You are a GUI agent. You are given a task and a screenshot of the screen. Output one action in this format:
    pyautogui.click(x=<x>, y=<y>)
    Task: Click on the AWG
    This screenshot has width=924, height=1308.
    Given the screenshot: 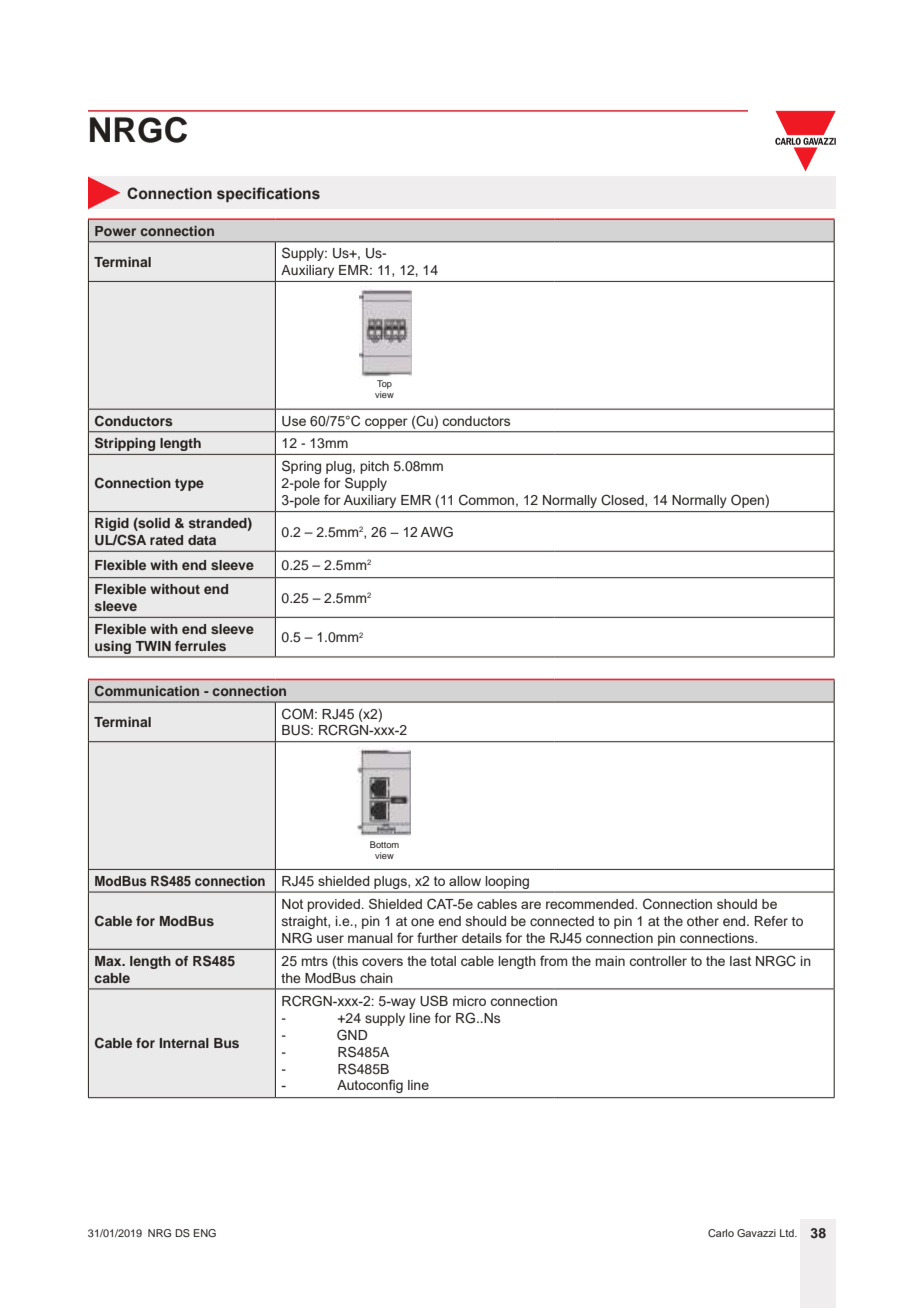 What is the action you would take?
    pyautogui.click(x=436, y=531)
